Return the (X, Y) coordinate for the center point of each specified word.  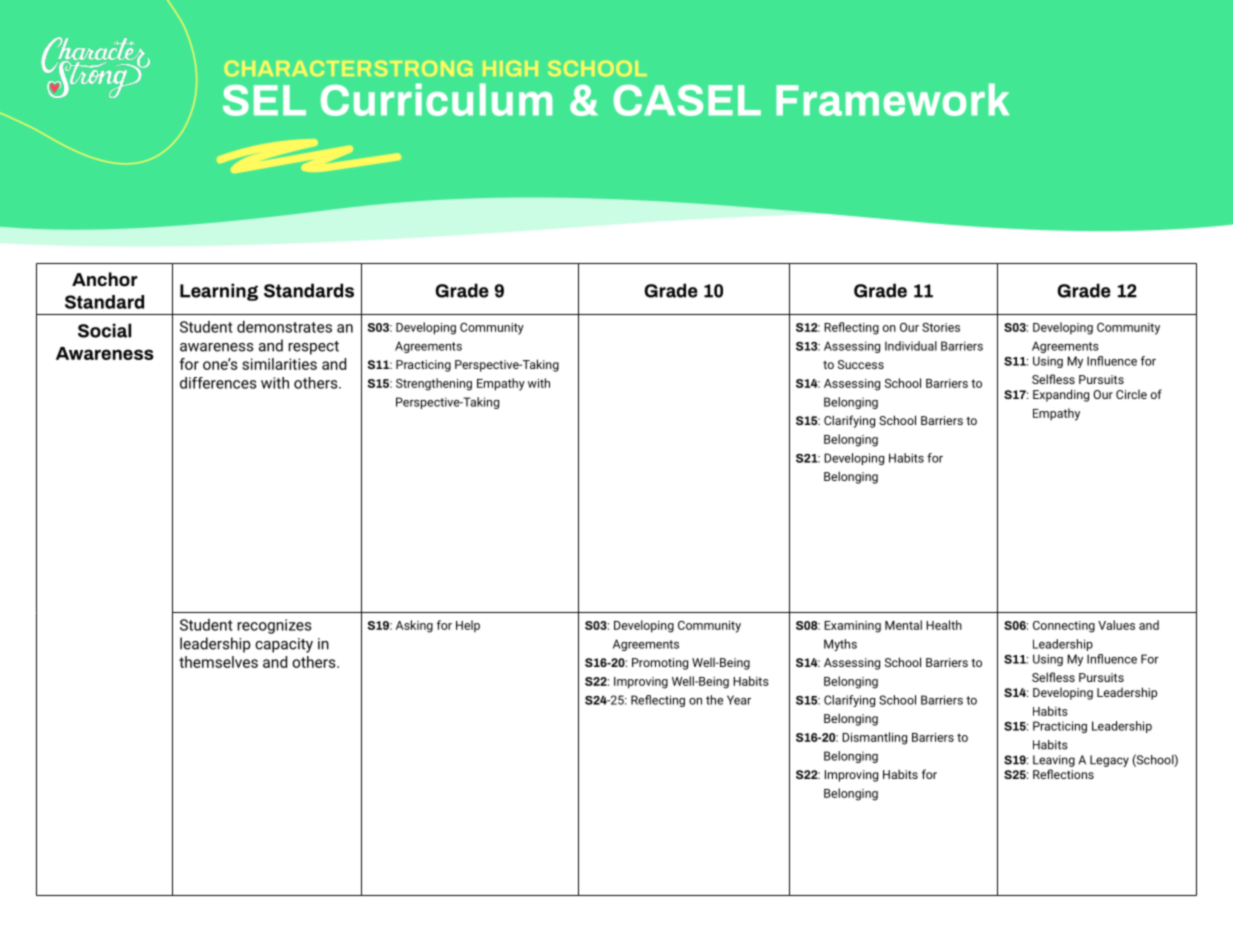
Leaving (1054, 761)
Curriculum (436, 99)
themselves (218, 662)
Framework (892, 99)
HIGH (510, 68)
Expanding (1061, 395)
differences (218, 383)
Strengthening (434, 384)
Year (739, 700)
